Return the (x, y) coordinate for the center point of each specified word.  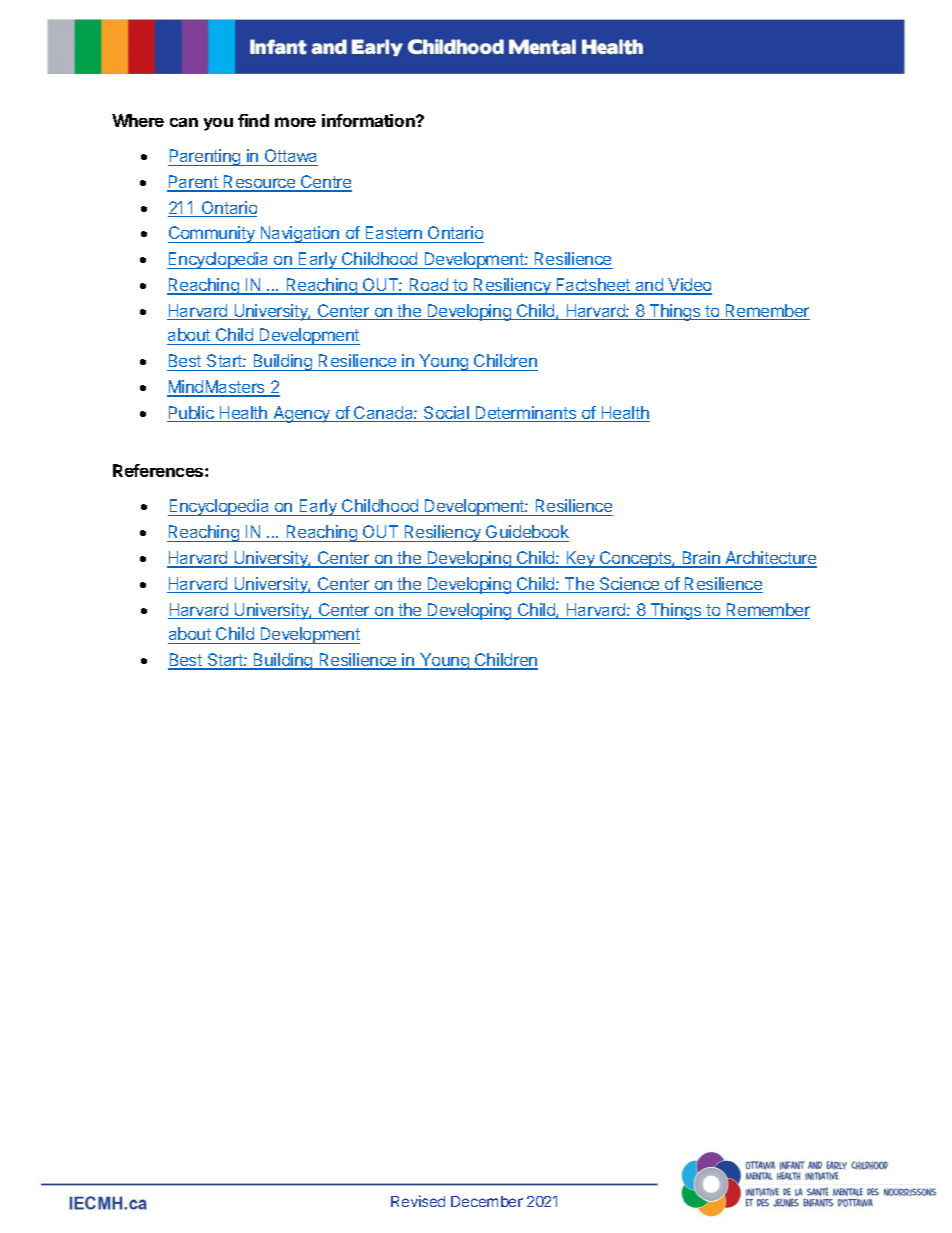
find (253, 120)
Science (630, 585)
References (159, 470)
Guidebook (527, 531)
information (369, 120)
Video (689, 286)
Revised (418, 1201)
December (487, 1201)
